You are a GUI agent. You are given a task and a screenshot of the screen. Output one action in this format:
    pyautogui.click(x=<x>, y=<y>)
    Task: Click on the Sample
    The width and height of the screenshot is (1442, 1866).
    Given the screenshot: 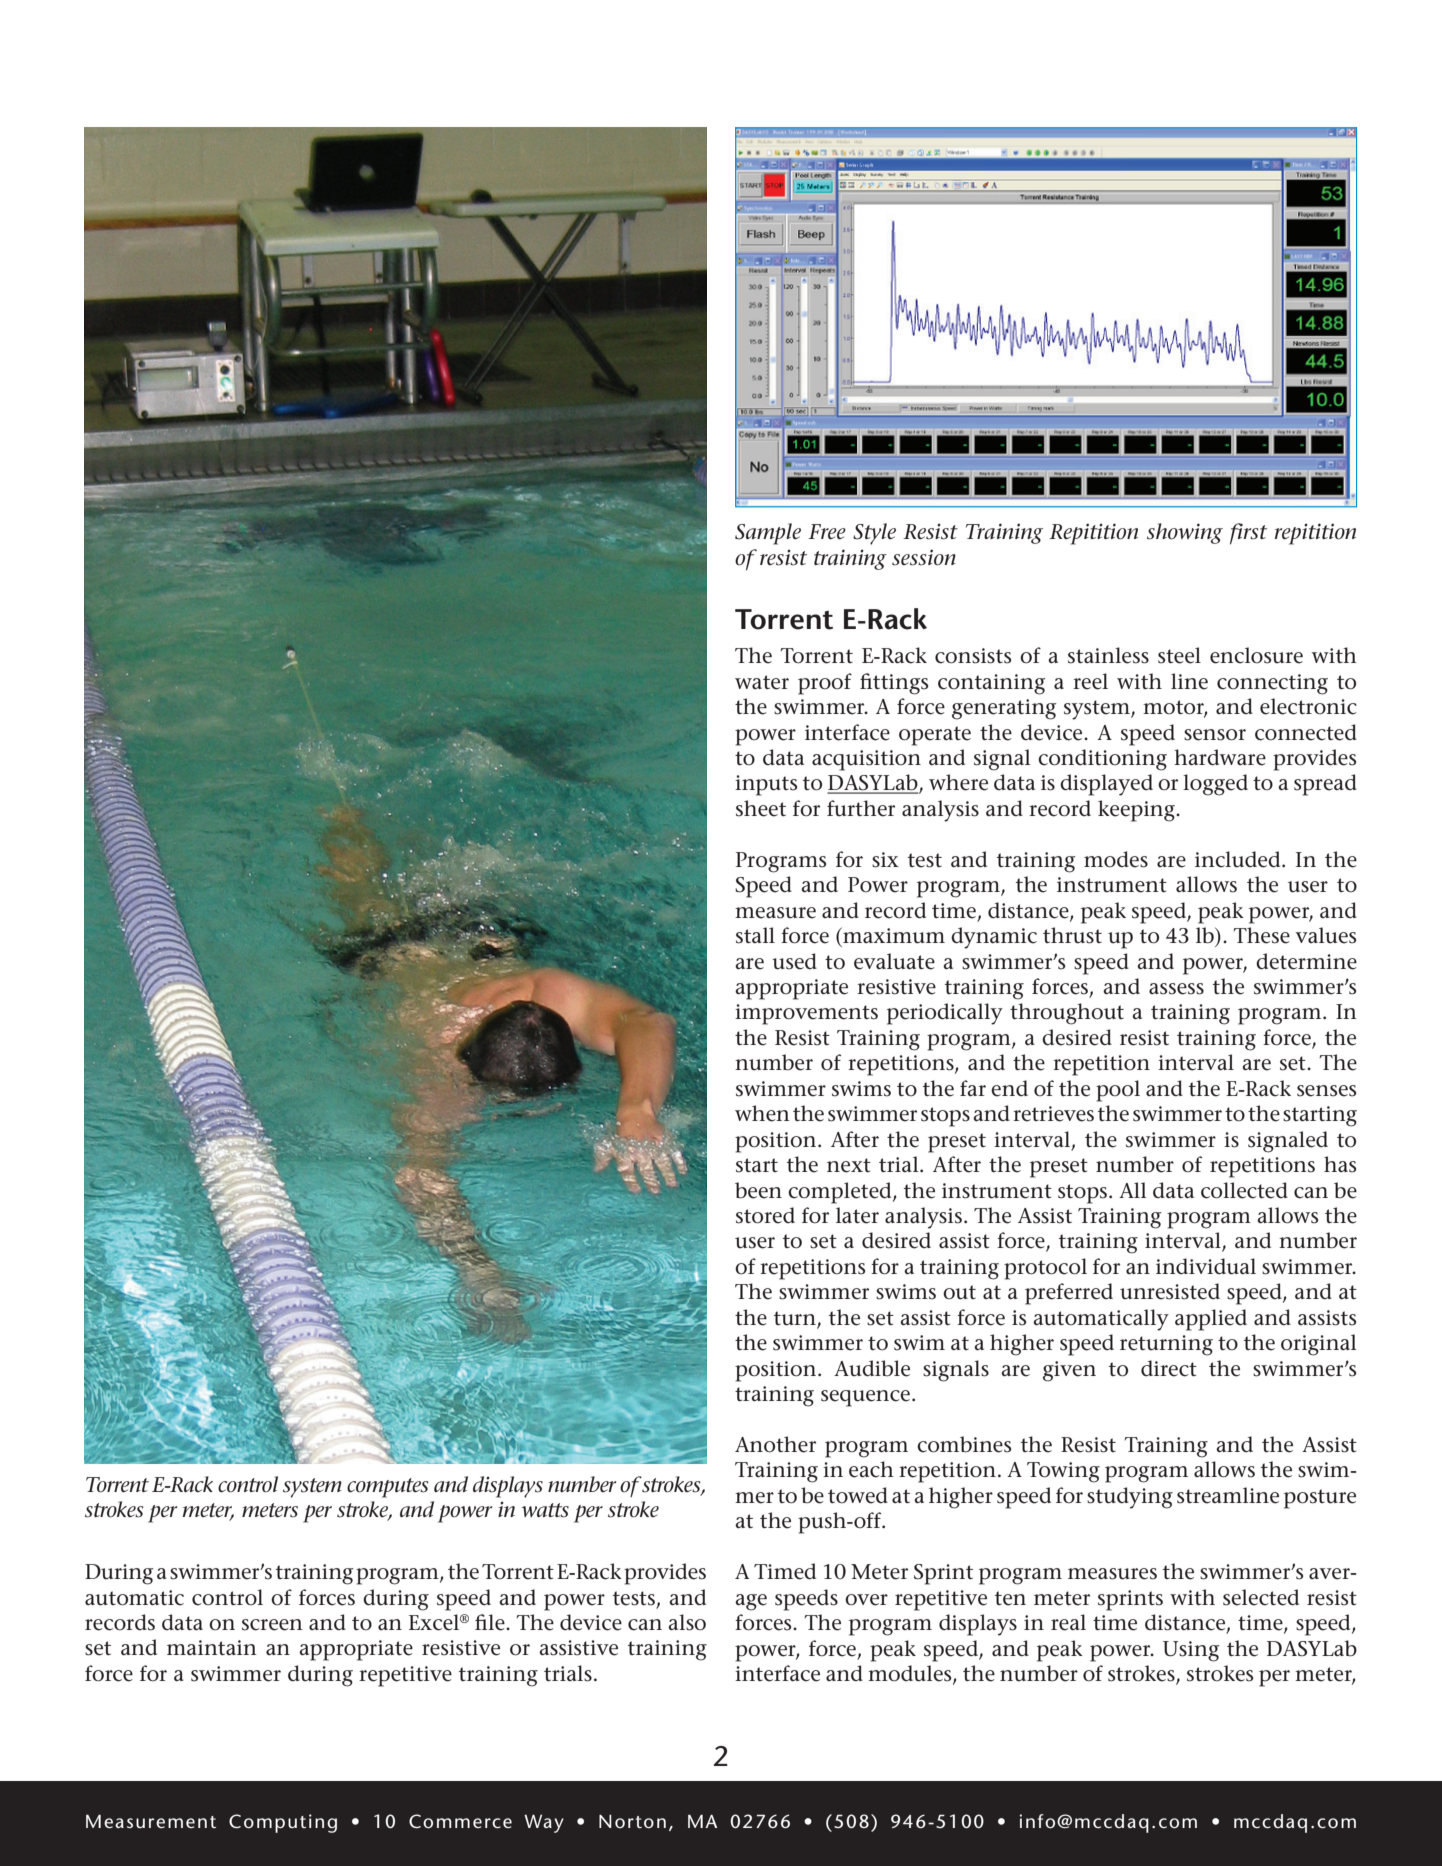 What is the action you would take?
    pyautogui.click(x=768, y=534)
